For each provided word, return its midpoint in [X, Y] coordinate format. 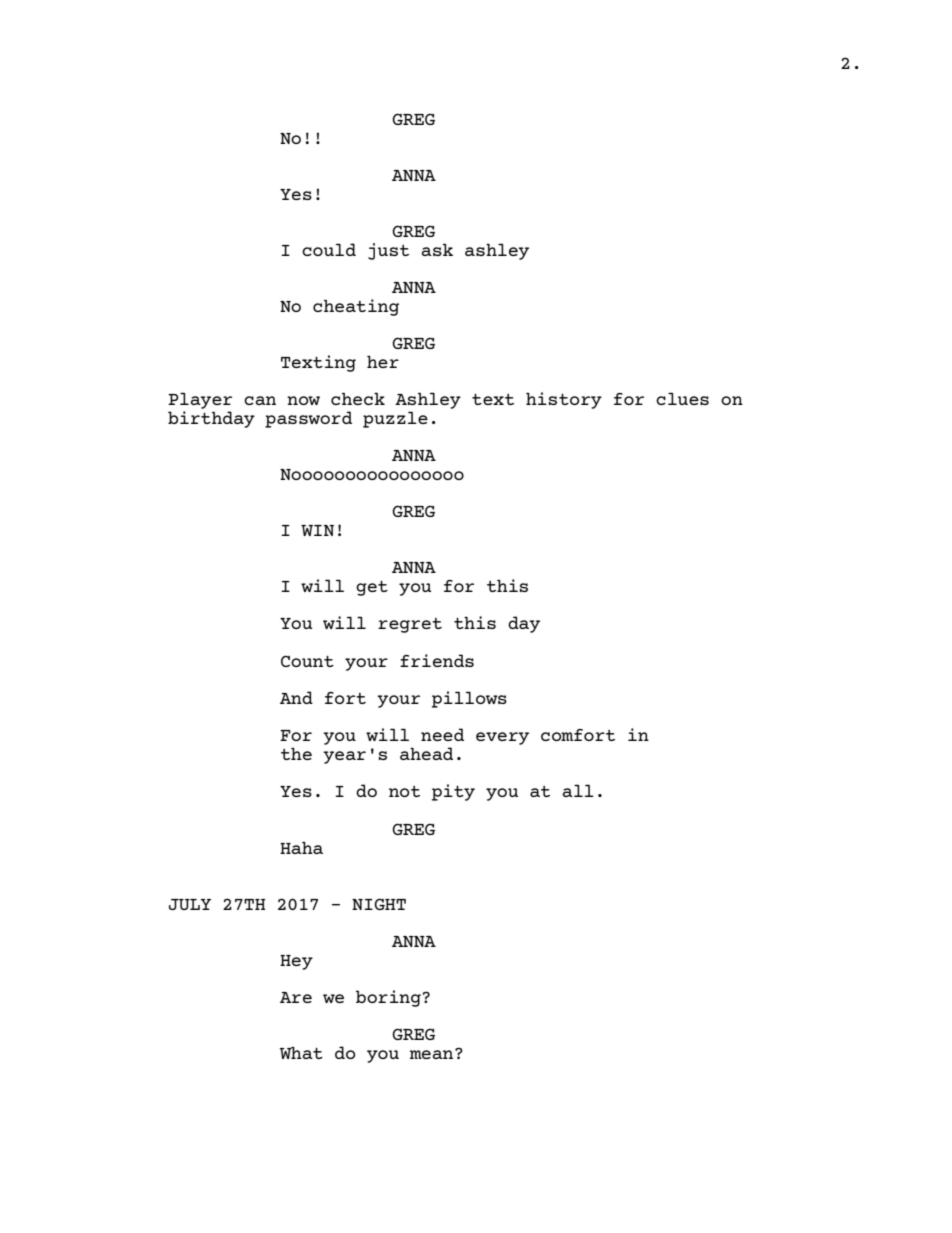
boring [388, 998]
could [329, 249]
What [301, 1052]
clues [682, 398]
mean [433, 1054]
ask [437, 249]
